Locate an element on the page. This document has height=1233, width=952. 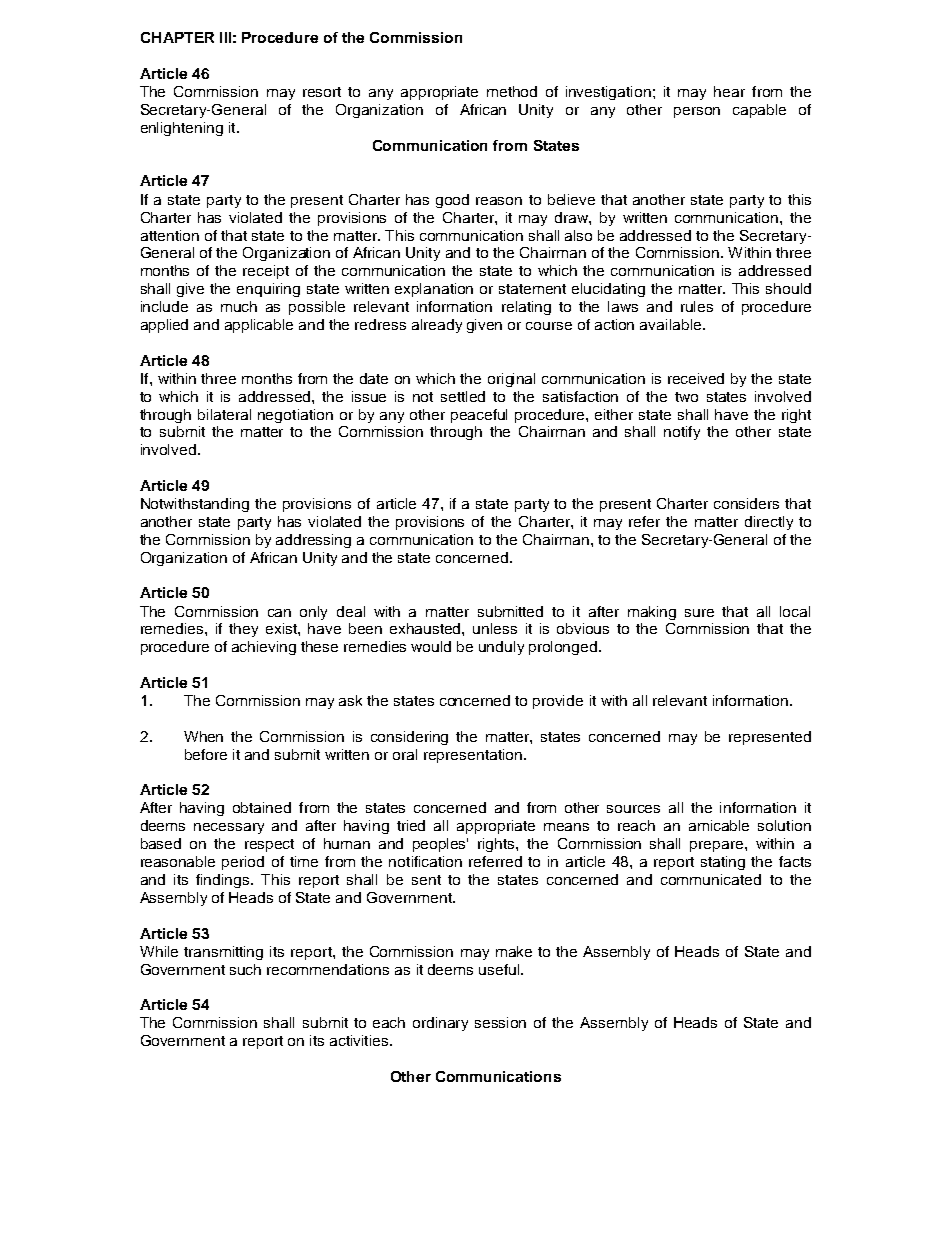
much is located at coordinates (239, 306).
